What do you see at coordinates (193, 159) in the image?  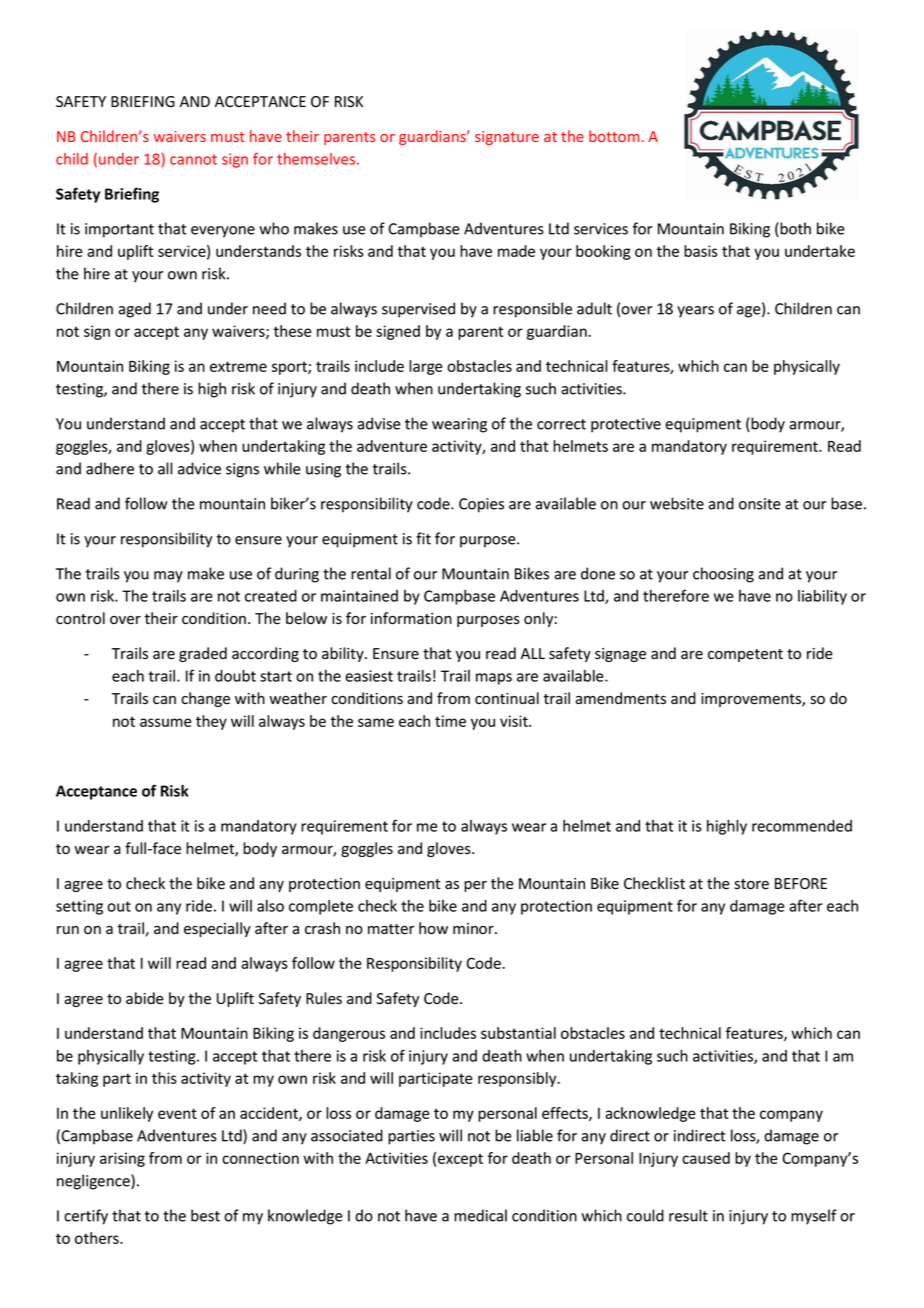 I see `cannot` at bounding box center [193, 159].
